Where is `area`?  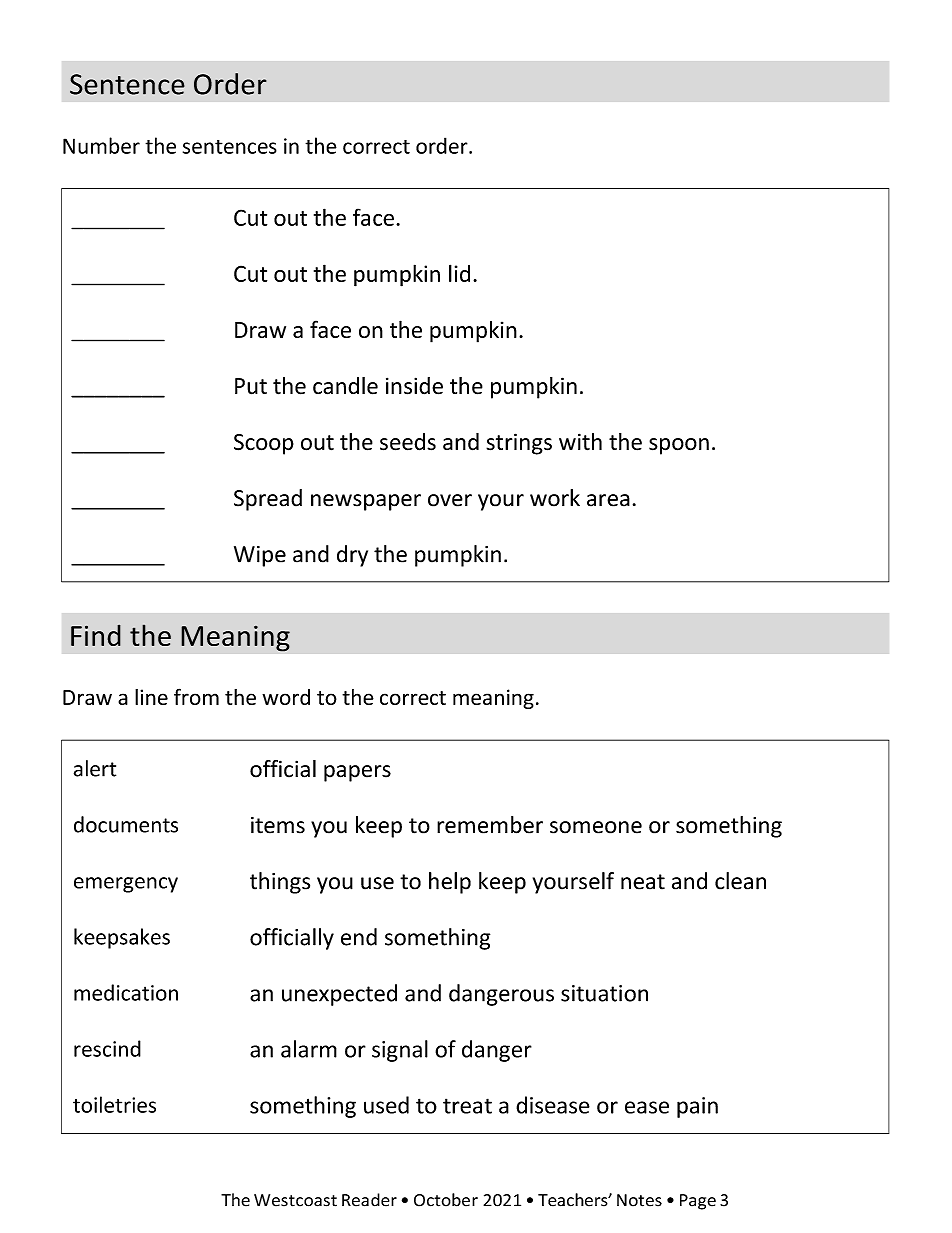 area is located at coordinates (608, 500).
